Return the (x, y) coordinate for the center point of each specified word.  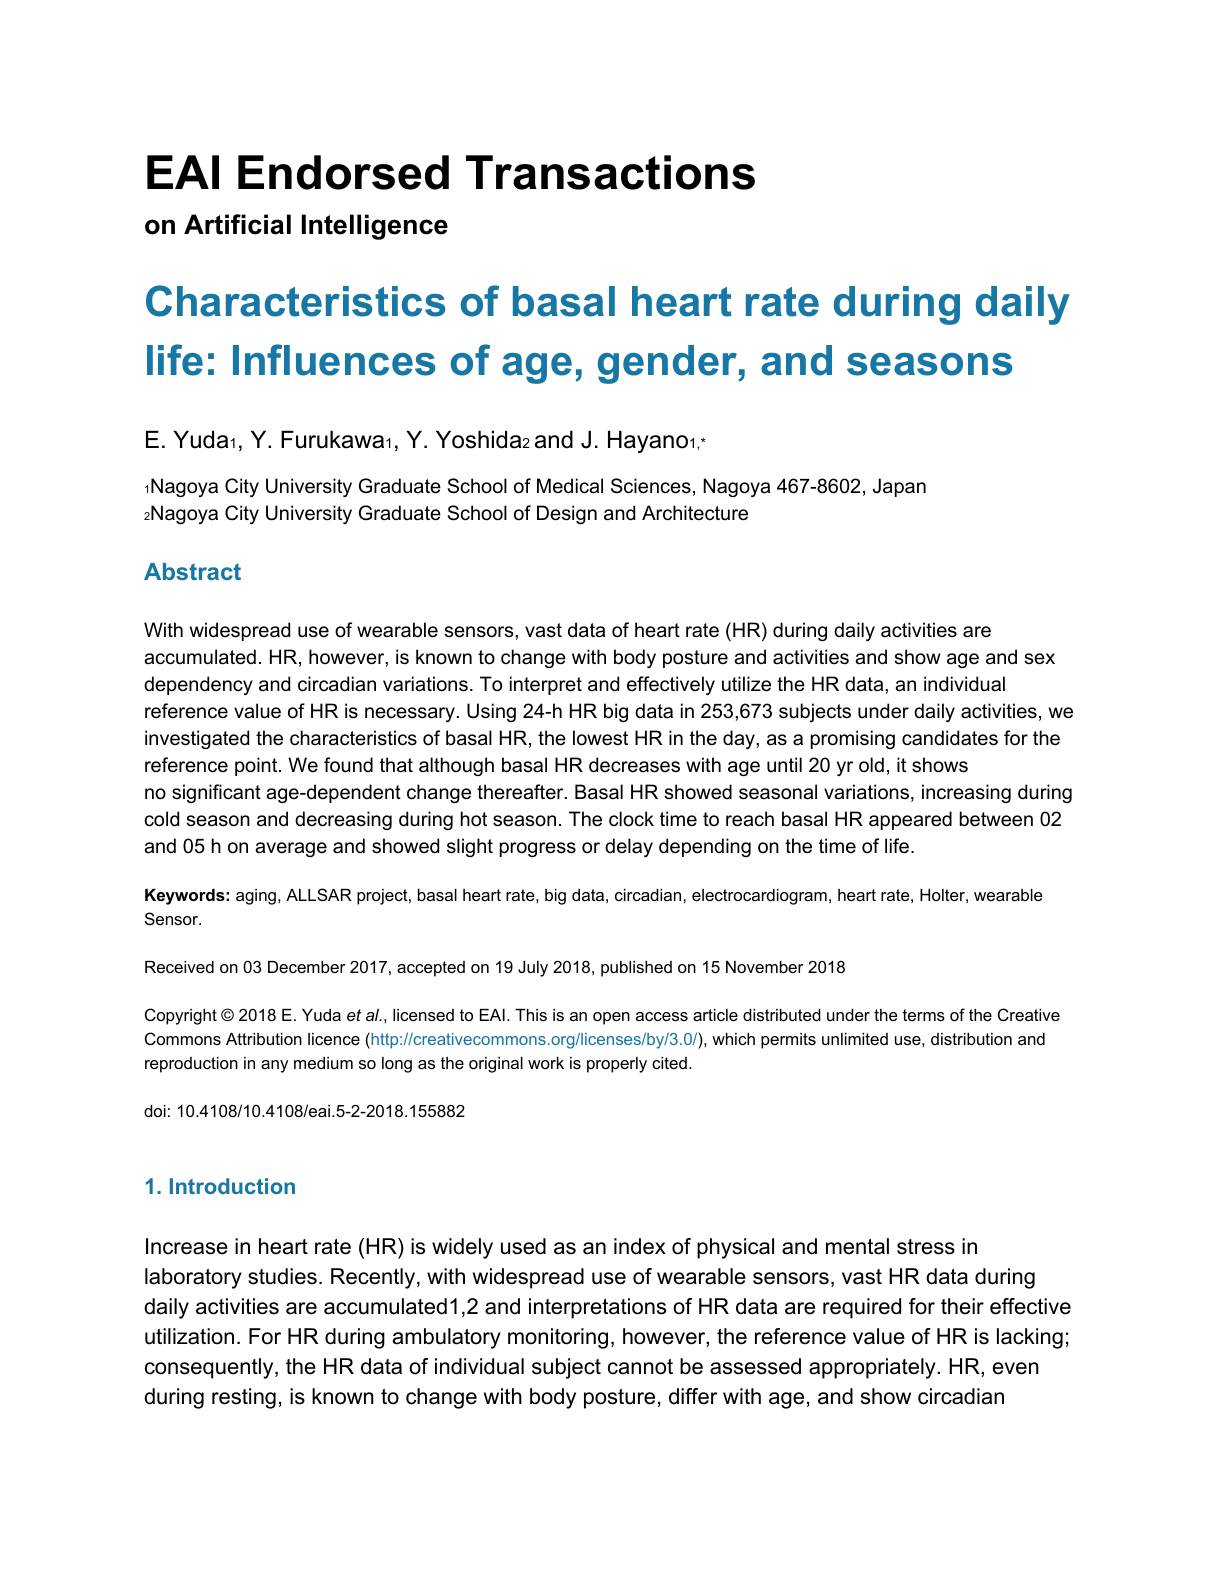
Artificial (237, 224)
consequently (210, 1368)
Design (567, 514)
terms (924, 1015)
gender (668, 364)
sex (1039, 659)
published (636, 969)
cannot (640, 1367)
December (306, 967)
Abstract (192, 571)
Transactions (610, 172)
